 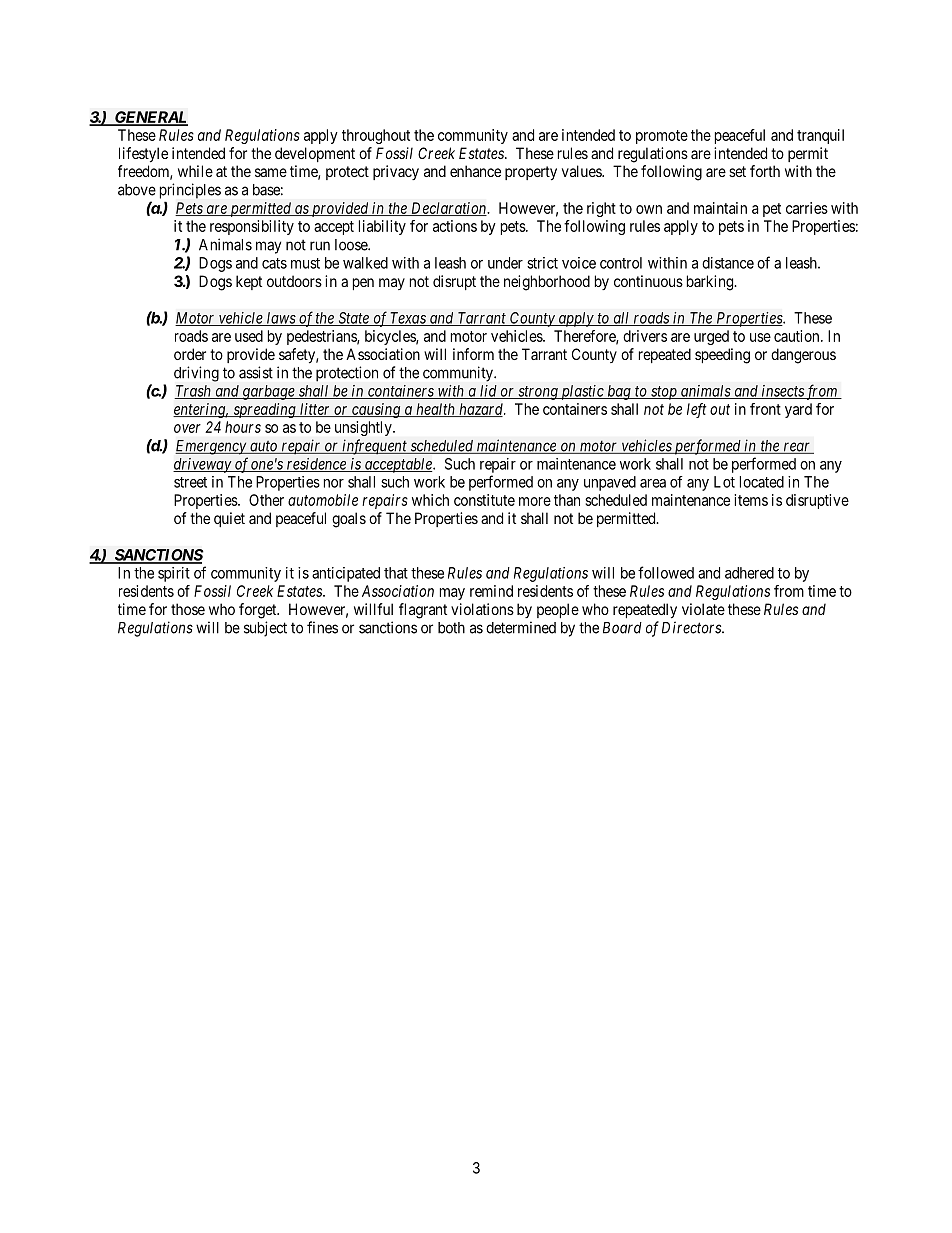 What do you see at coordinates (150, 118) in the image?
I see `GENERAL` at bounding box center [150, 118].
